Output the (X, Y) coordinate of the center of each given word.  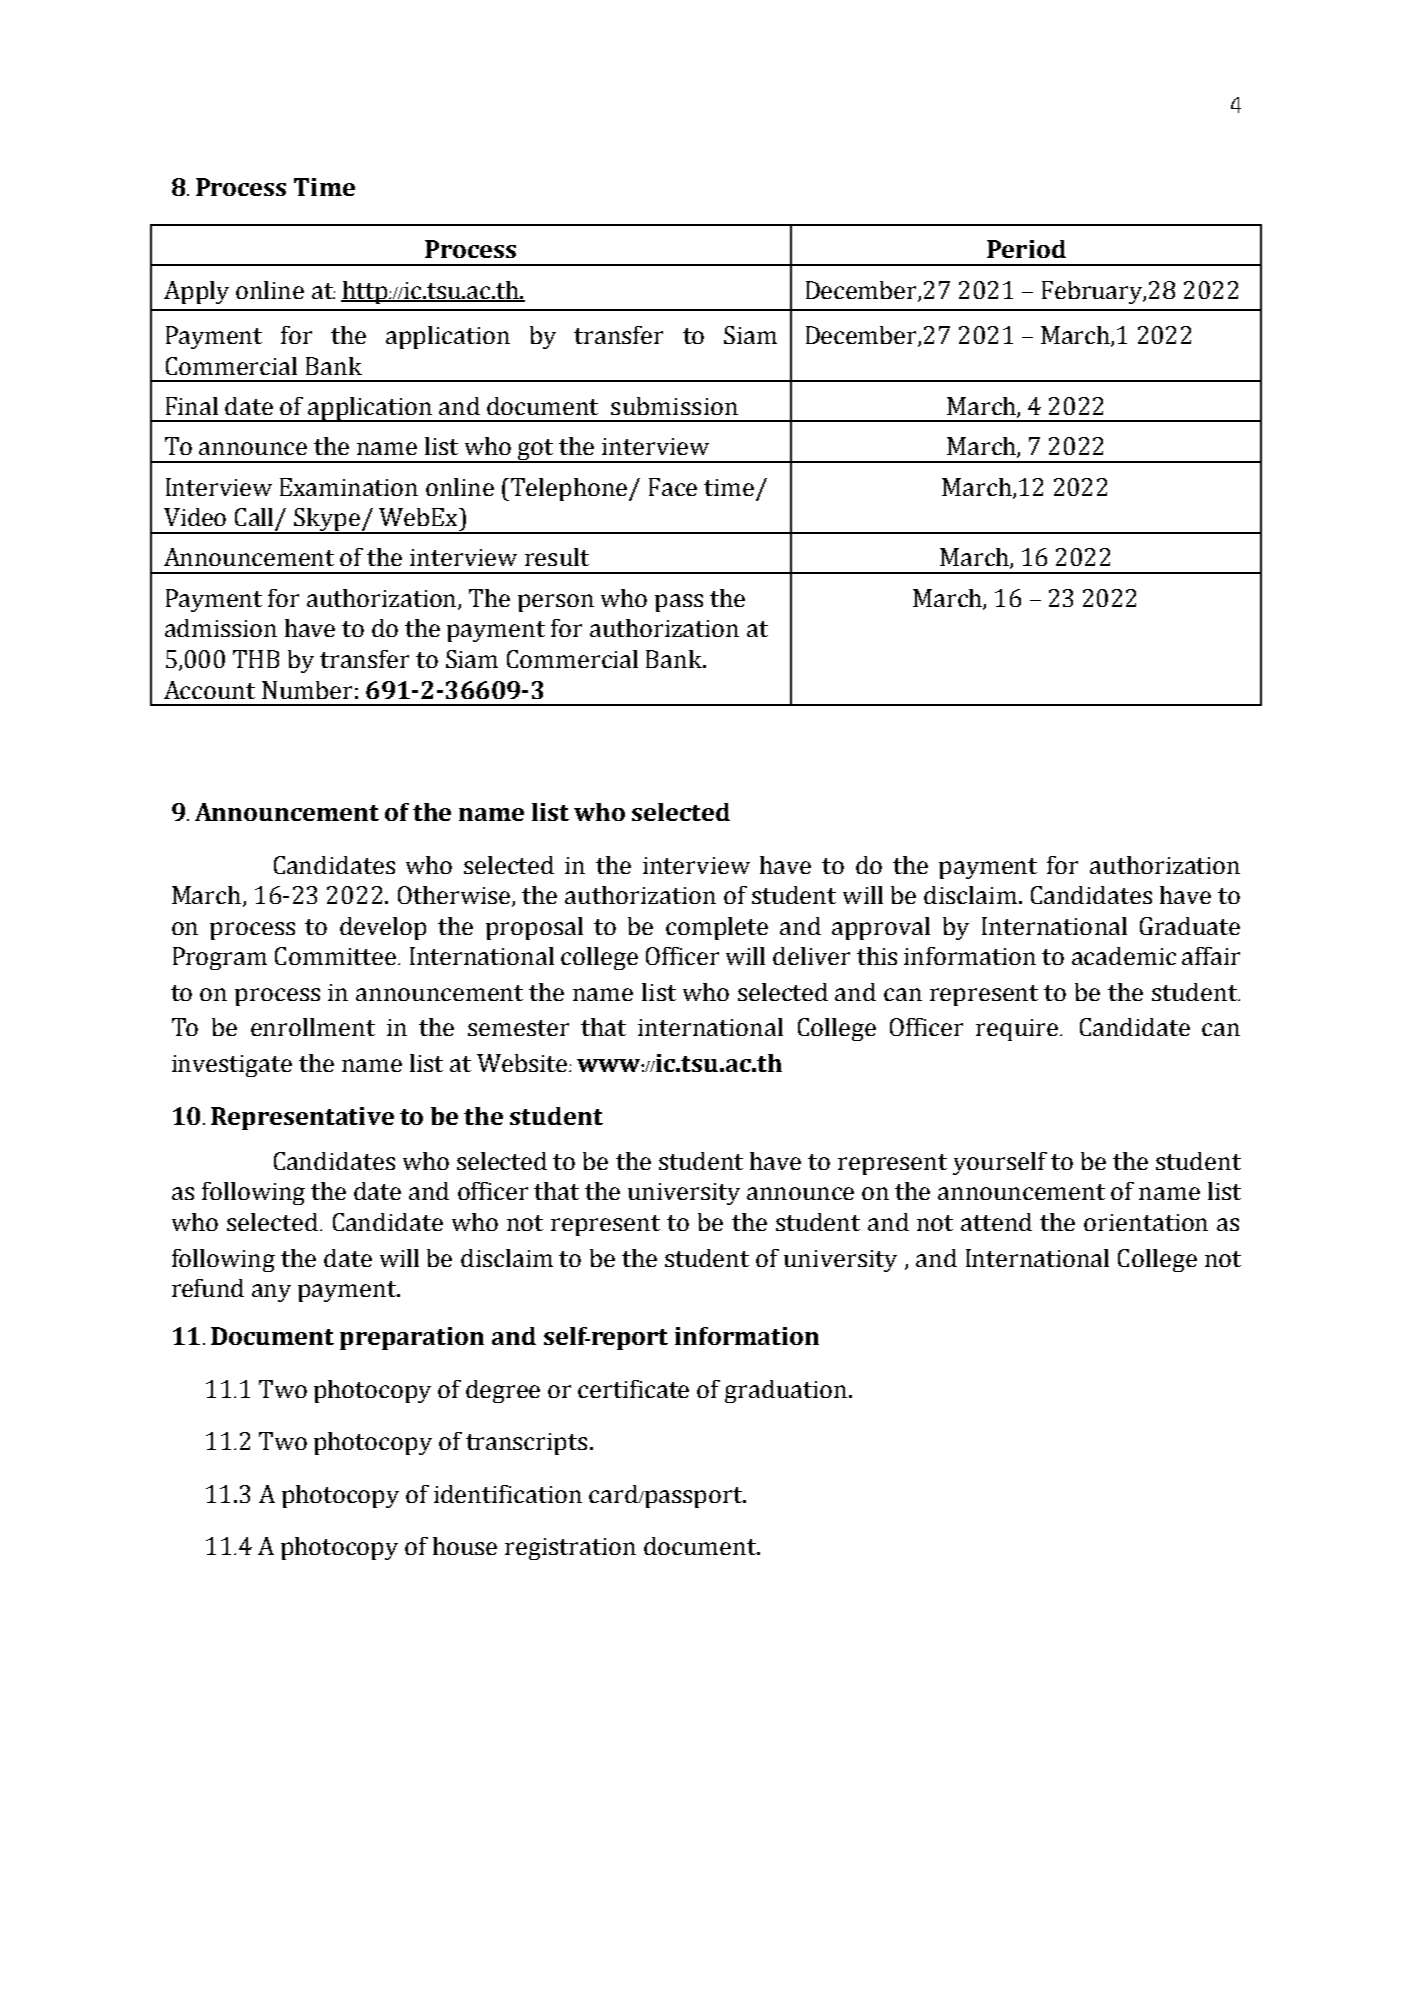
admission (221, 628)
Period (1026, 249)
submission (674, 406)
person (556, 603)
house (465, 1546)
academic (1124, 956)
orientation (1146, 1222)
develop (383, 928)
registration (570, 1549)
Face (673, 487)
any (271, 1293)
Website (523, 1063)
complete (717, 928)
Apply (196, 292)
